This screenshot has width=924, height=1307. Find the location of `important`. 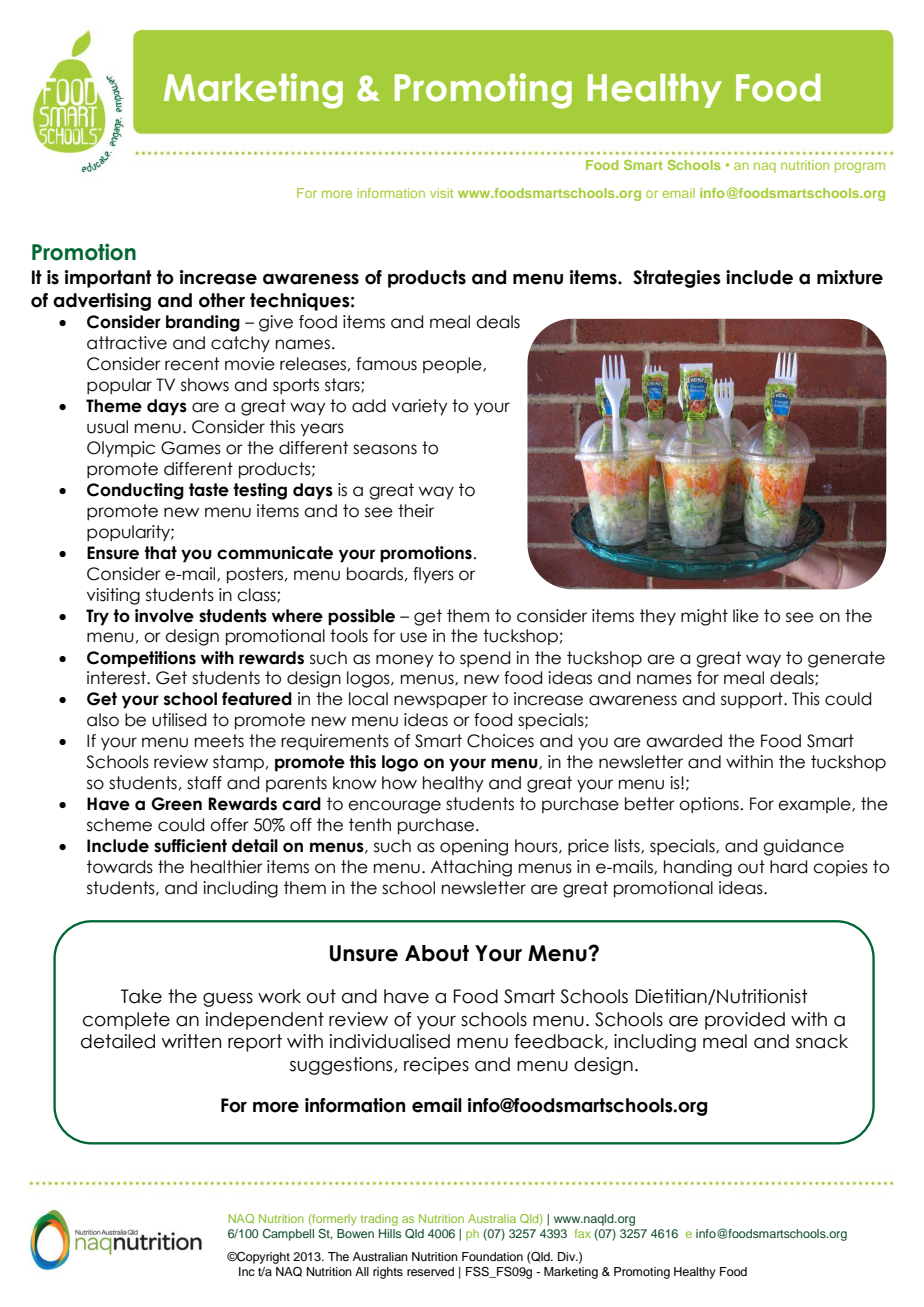

important is located at coordinates (108, 279).
